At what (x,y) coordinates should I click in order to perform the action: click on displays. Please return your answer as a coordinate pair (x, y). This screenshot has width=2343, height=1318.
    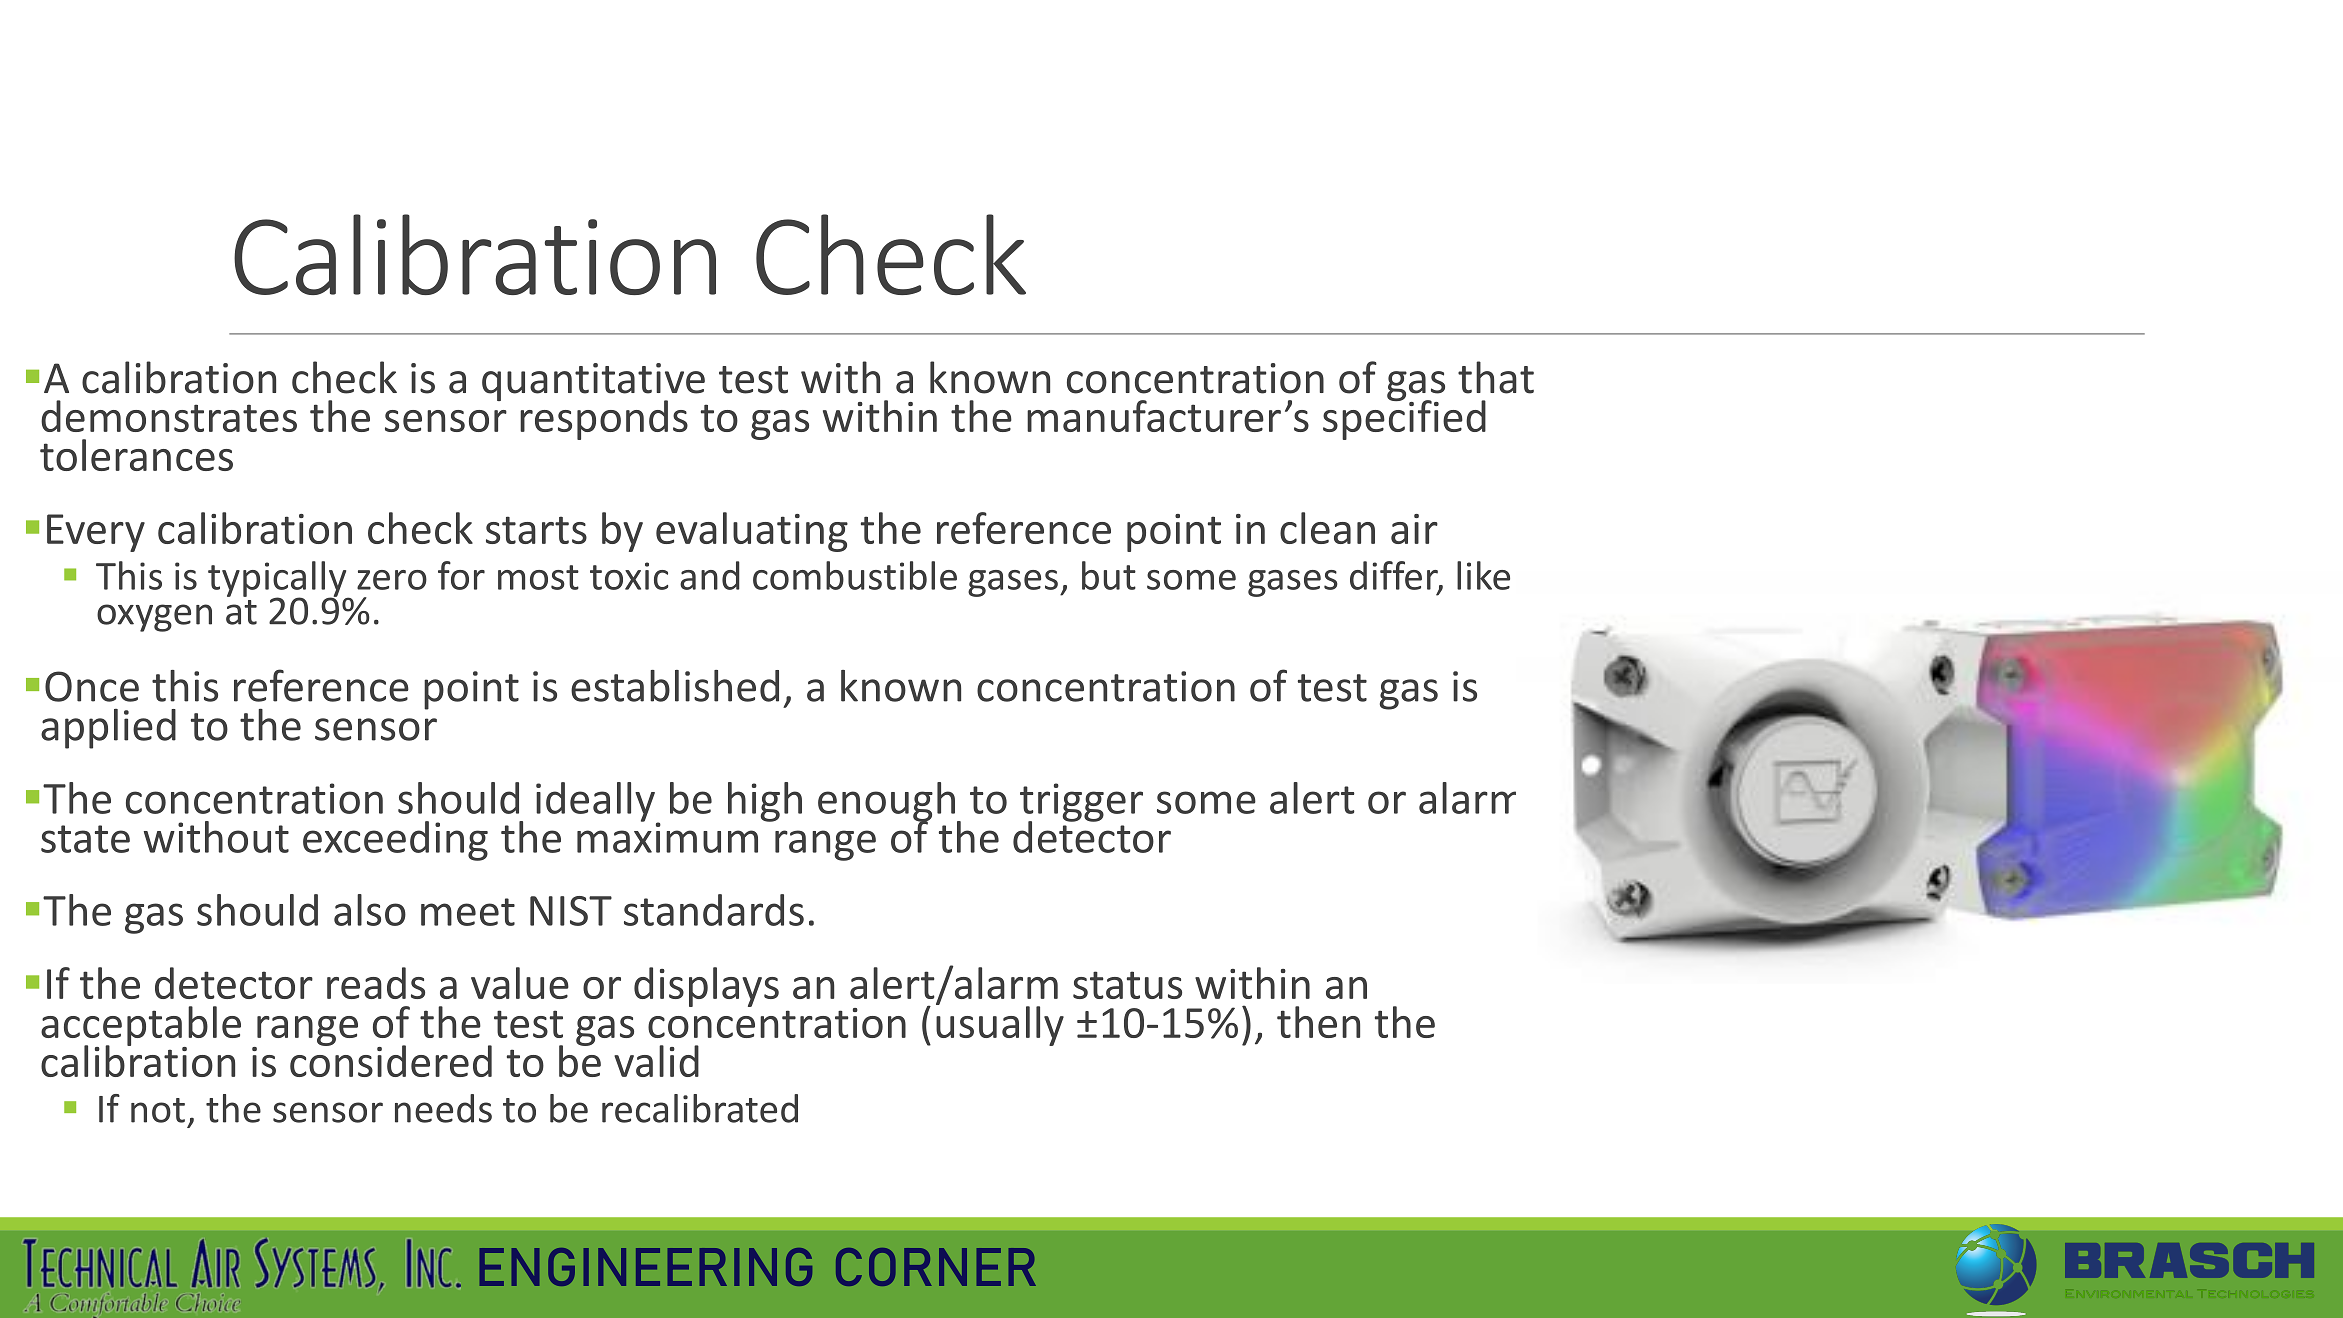
    Looking at the image, I should click on (706, 987).
